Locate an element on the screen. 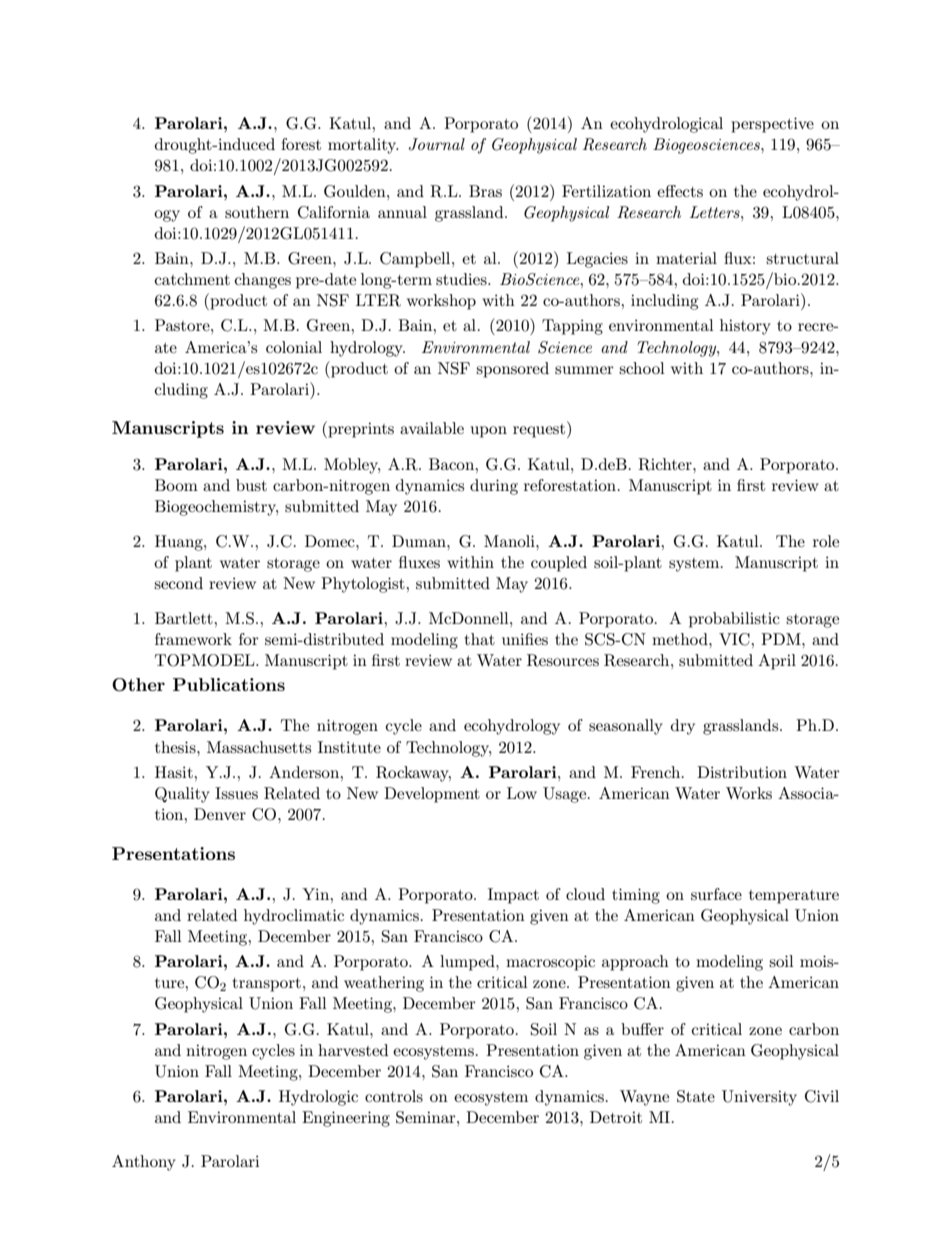 The image size is (952, 1233). bust is located at coordinates (251, 485).
